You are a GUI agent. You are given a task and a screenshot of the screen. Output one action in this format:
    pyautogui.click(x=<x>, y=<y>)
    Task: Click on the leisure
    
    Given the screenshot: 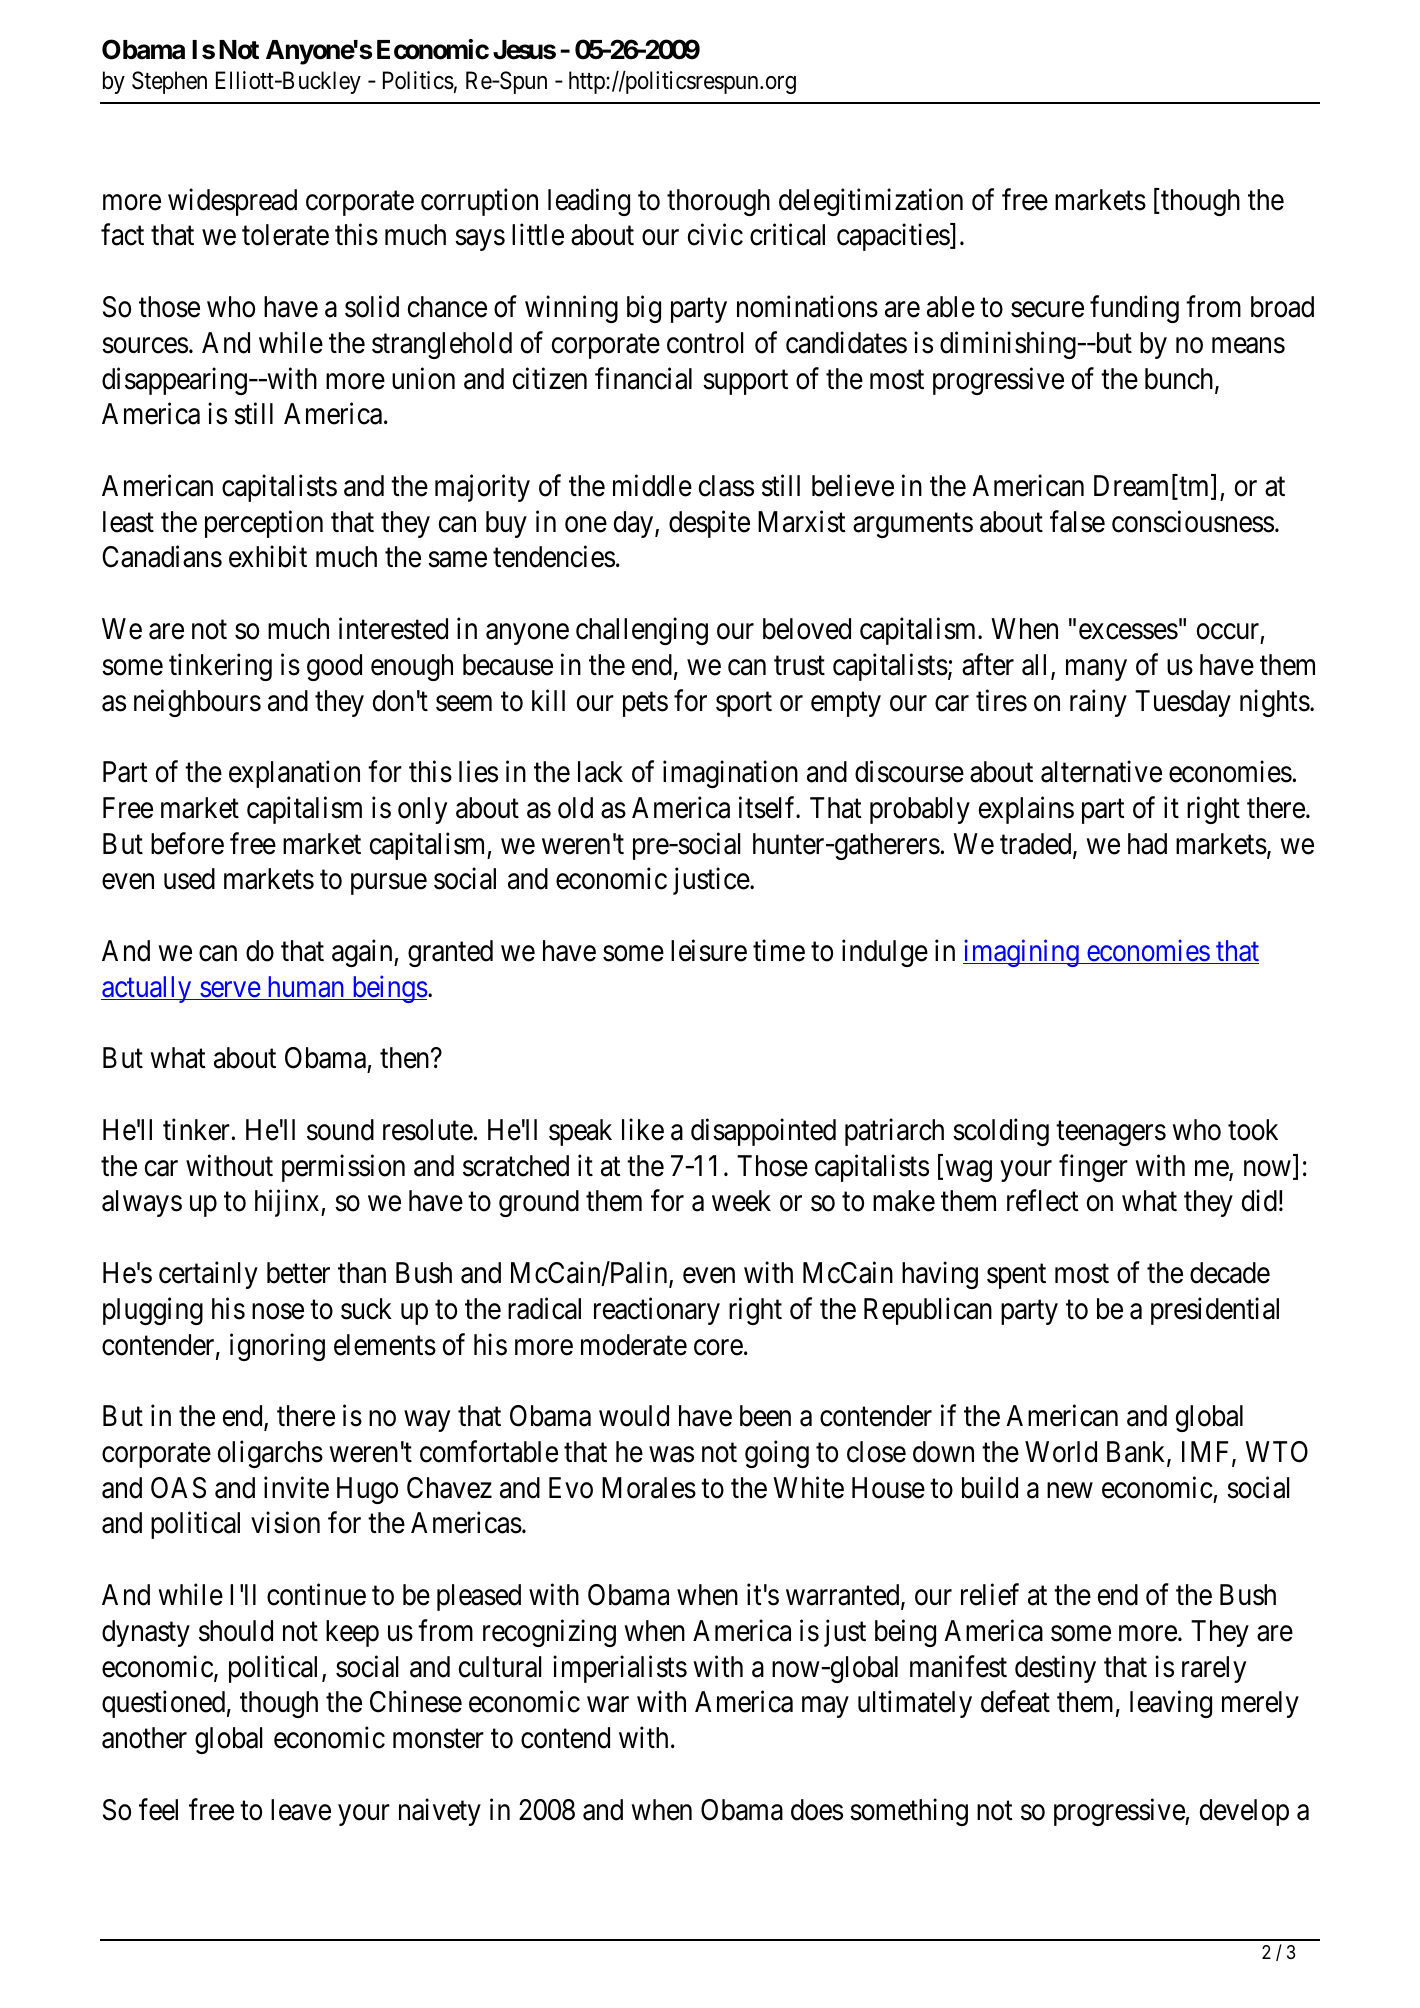 What is the action you would take?
    pyautogui.click(x=709, y=950)
